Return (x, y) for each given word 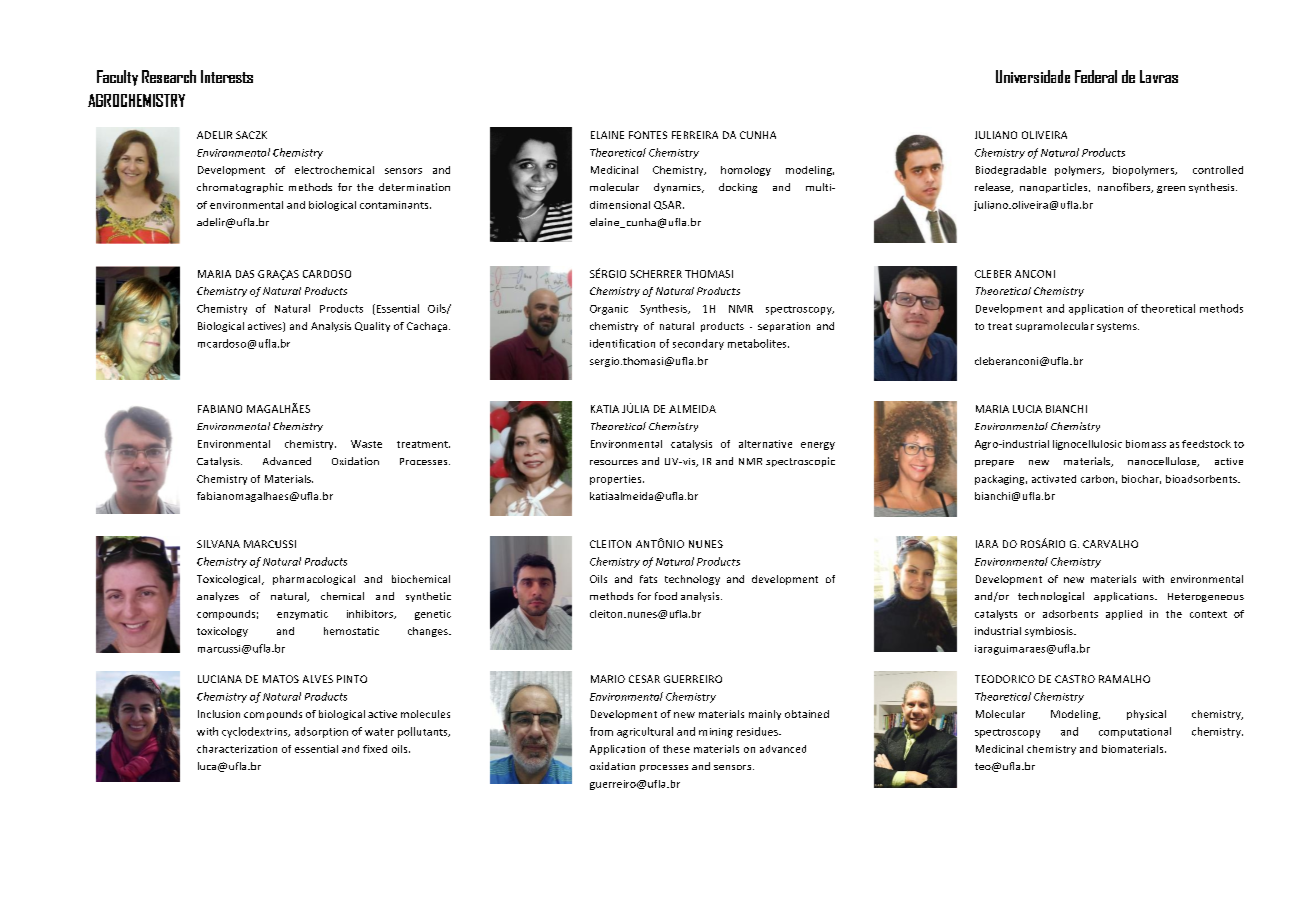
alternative (765, 444)
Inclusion (219, 714)
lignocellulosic (1087, 445)
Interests (227, 76)
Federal (1096, 76)
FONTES (648, 135)
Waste (366, 444)
